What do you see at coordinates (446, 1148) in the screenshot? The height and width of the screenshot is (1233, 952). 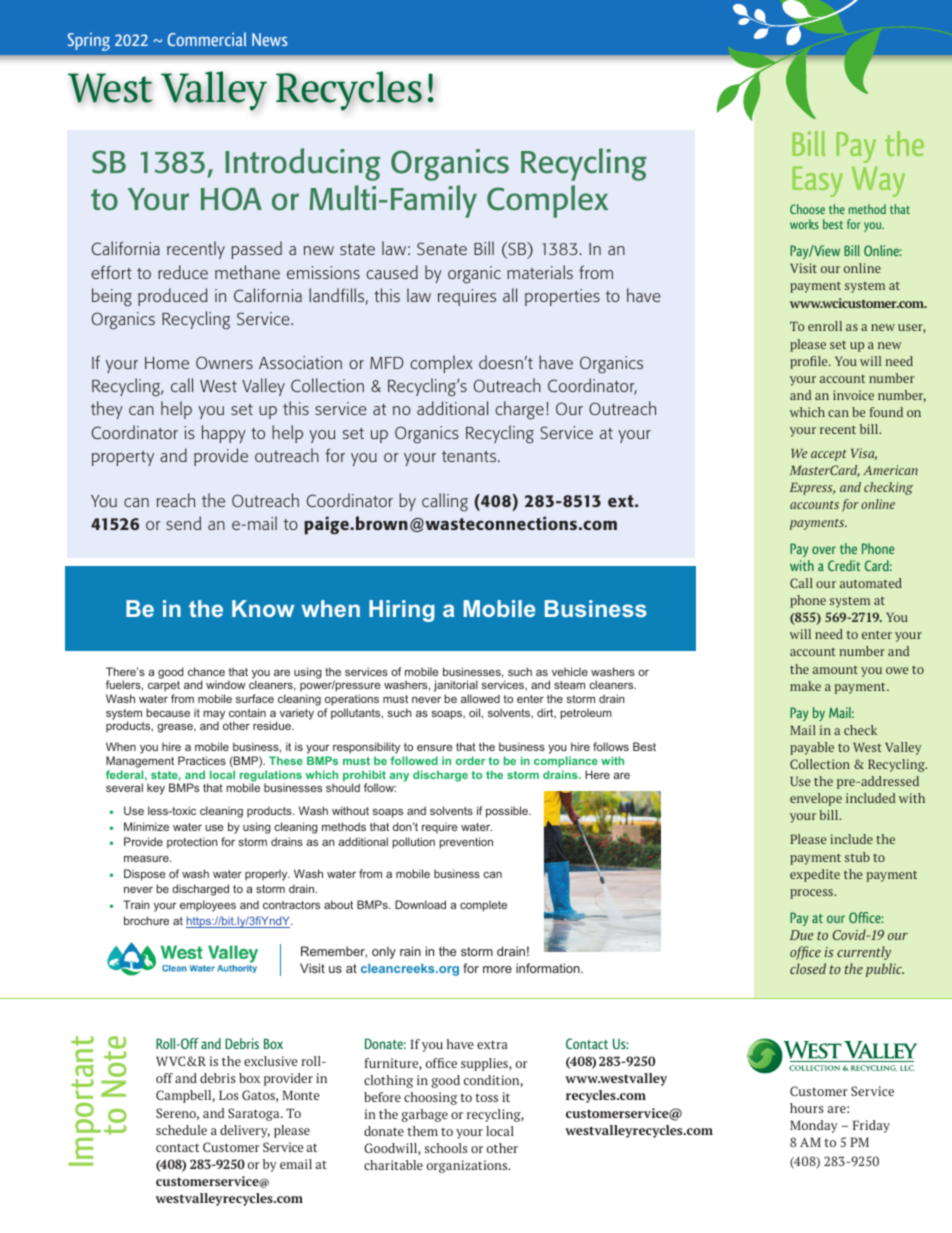 I see `schools` at bounding box center [446, 1148].
